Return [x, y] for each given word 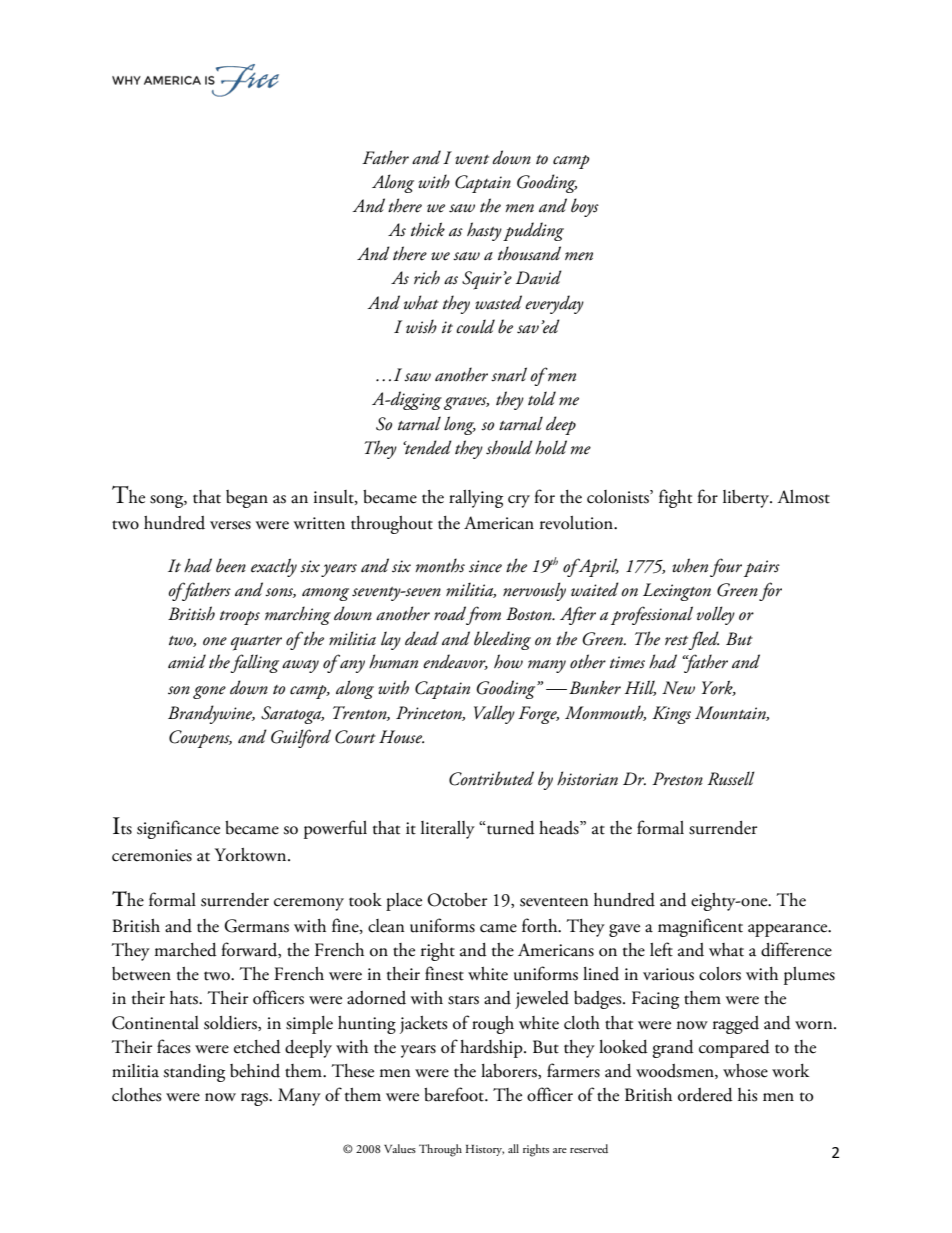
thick [428, 229]
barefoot [455, 1094]
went [472, 160]
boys [585, 207]
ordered [705, 1095]
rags [255, 1099]
